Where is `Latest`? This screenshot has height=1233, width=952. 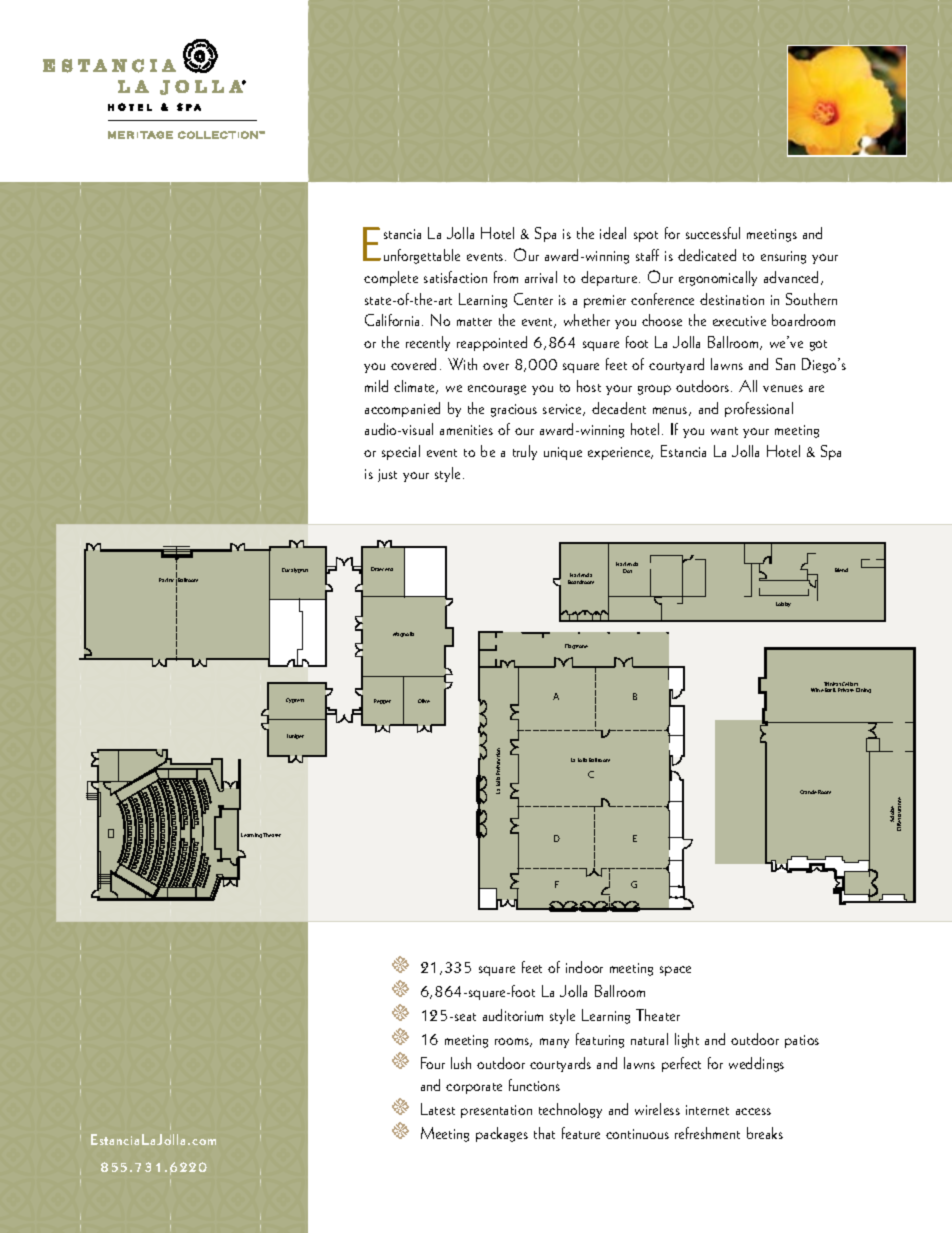 Latest is located at coordinates (438, 1109).
